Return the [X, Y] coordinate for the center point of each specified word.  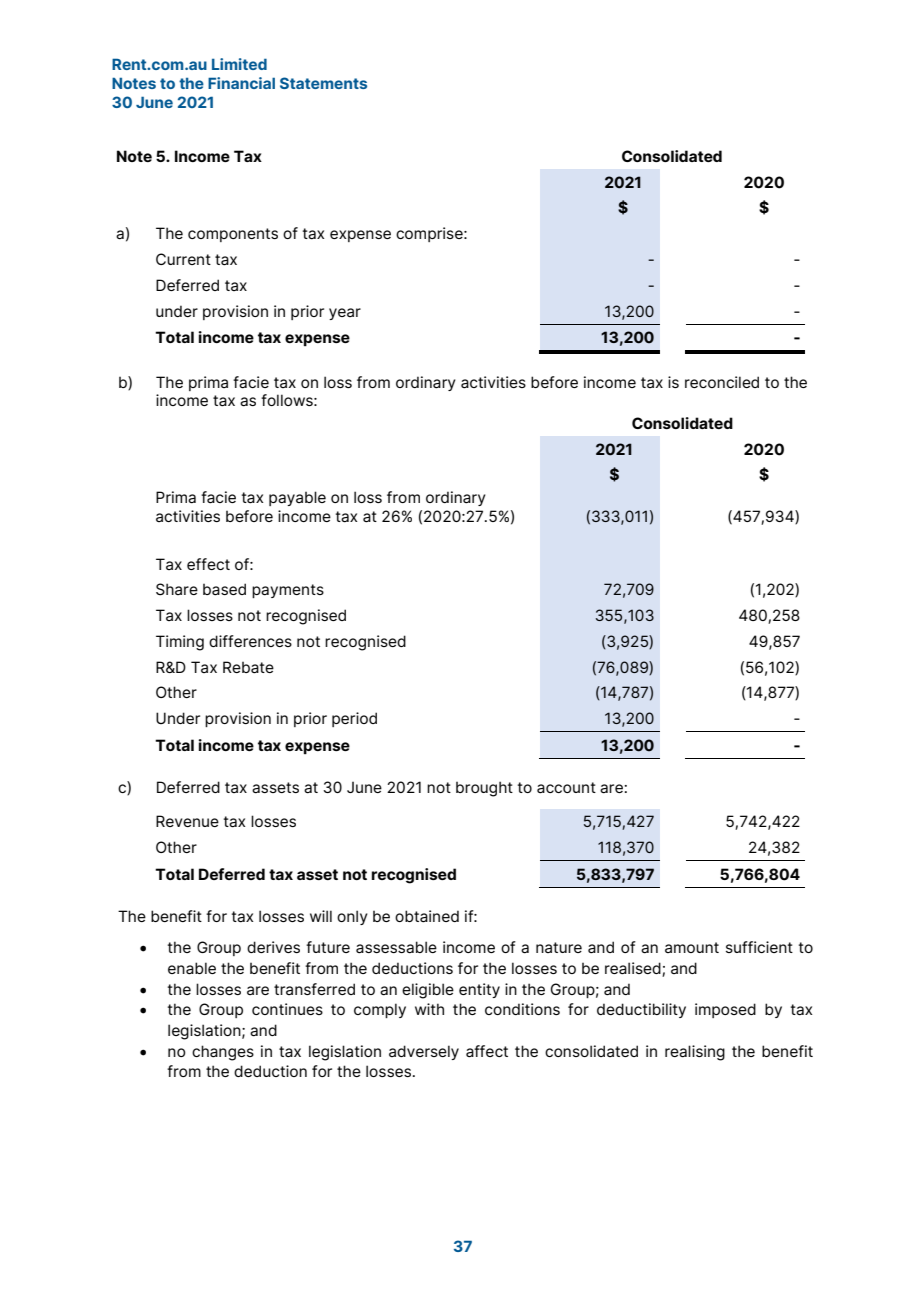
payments [288, 591]
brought [484, 789]
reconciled [722, 382]
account [566, 788]
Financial [241, 83]
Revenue [187, 821]
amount [692, 947]
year [345, 314]
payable [297, 498]
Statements [323, 83]
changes [223, 1053]
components [233, 235]
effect [208, 564]
